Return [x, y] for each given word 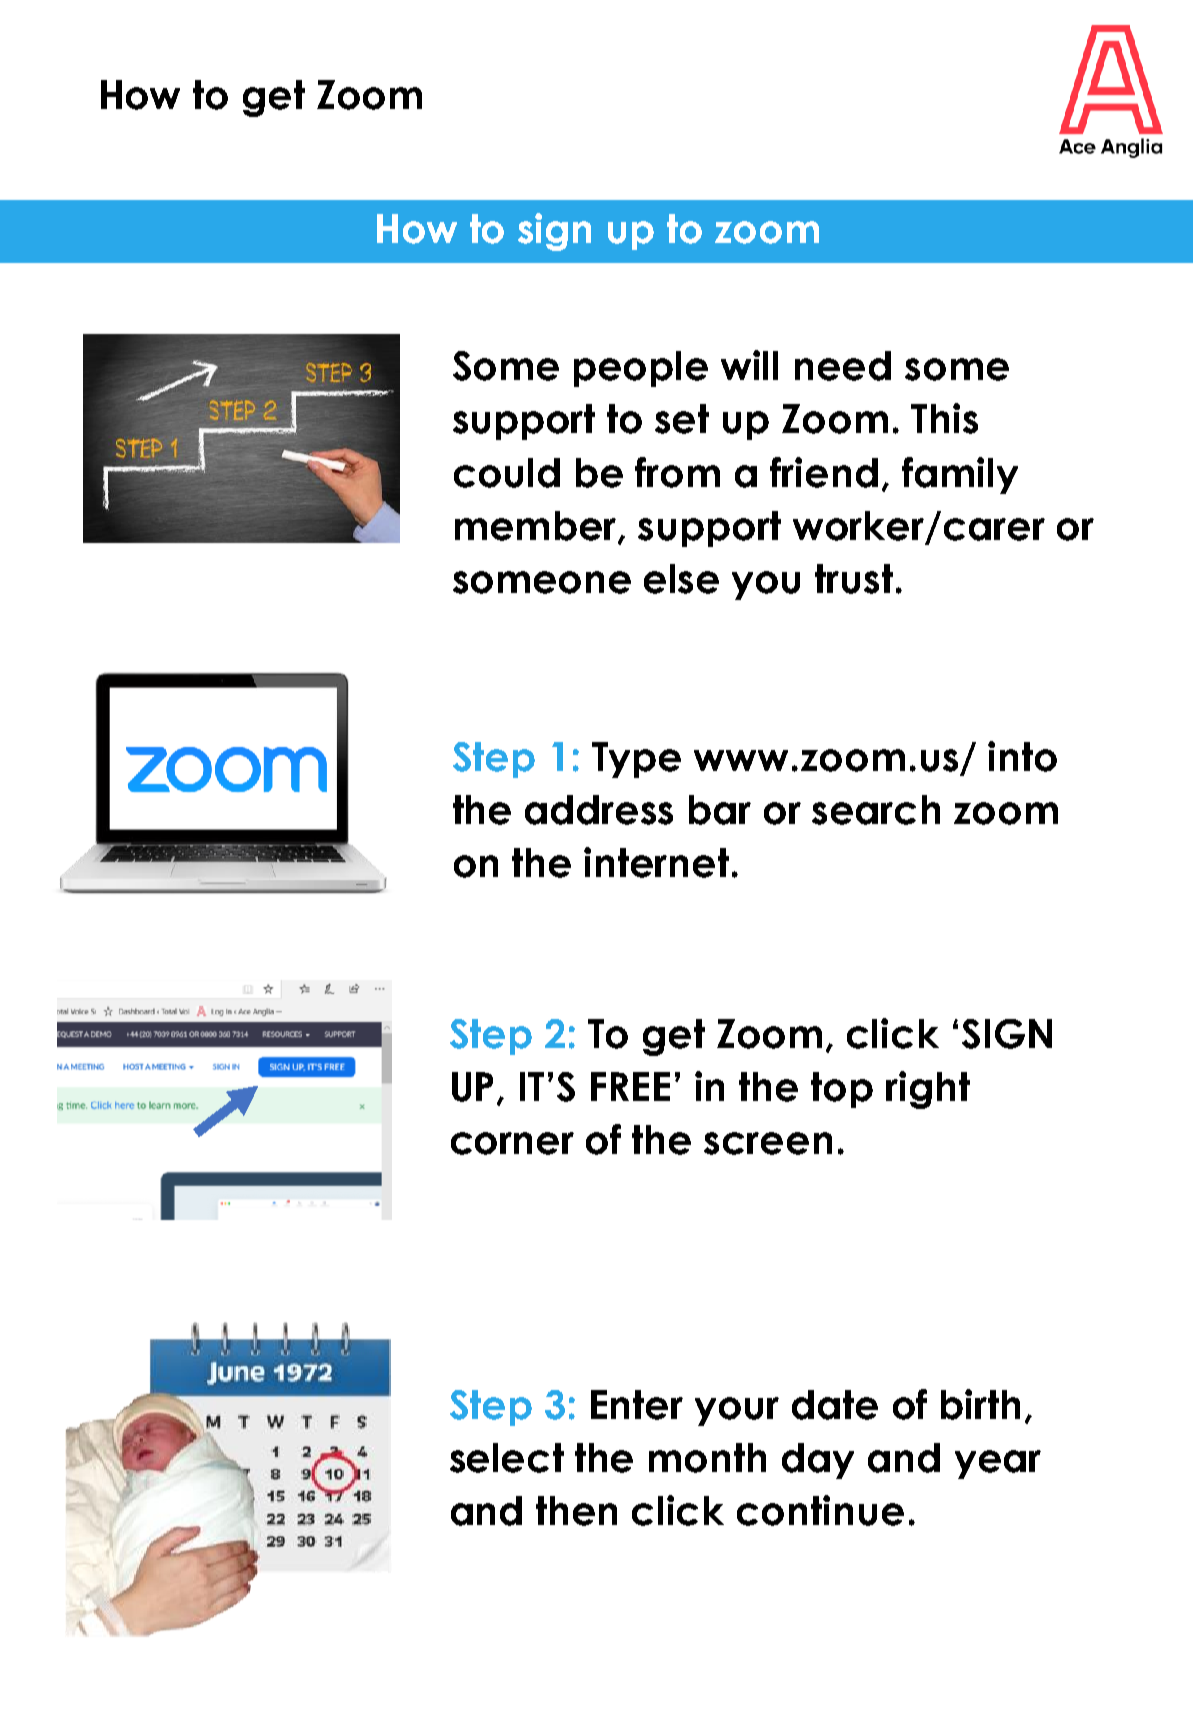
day [818, 1461]
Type [636, 760]
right [928, 1090]
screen [768, 1143]
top [842, 1090]
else [681, 579]
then [576, 1511]
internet [656, 862]
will [749, 365]
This [944, 418]
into [1022, 756]
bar [720, 810]
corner [512, 1143]
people [641, 369]
